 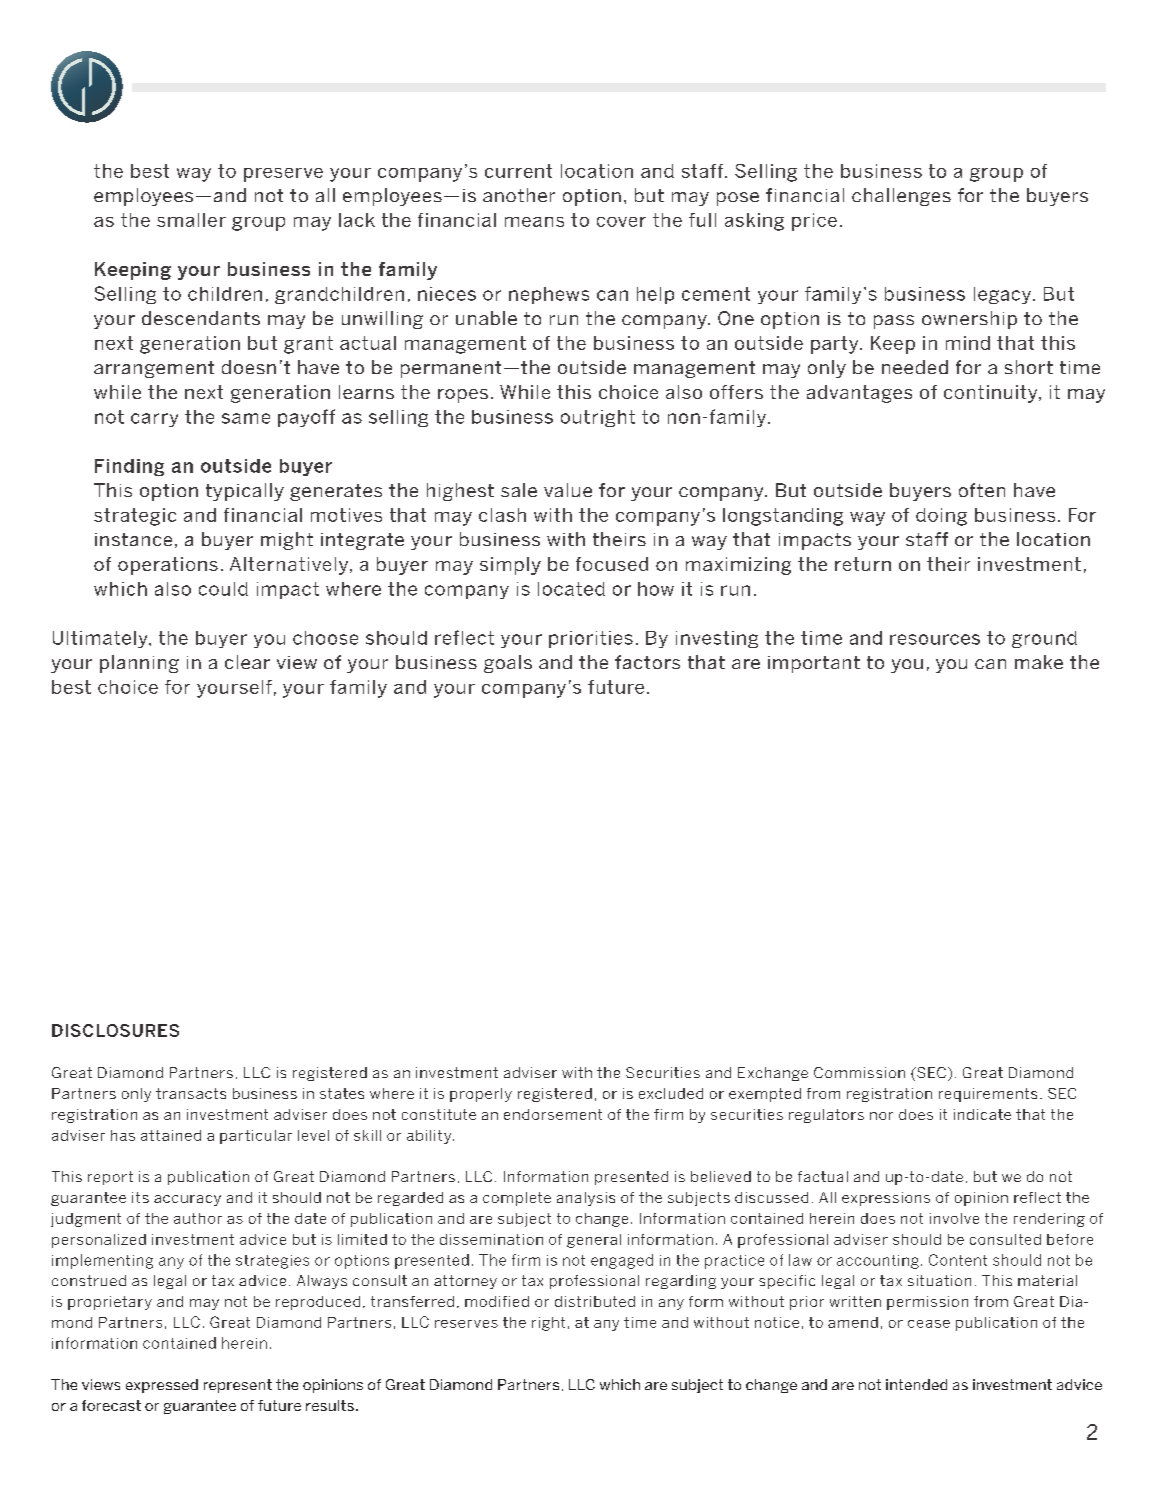 I want to click on intended, so click(x=916, y=1384).
